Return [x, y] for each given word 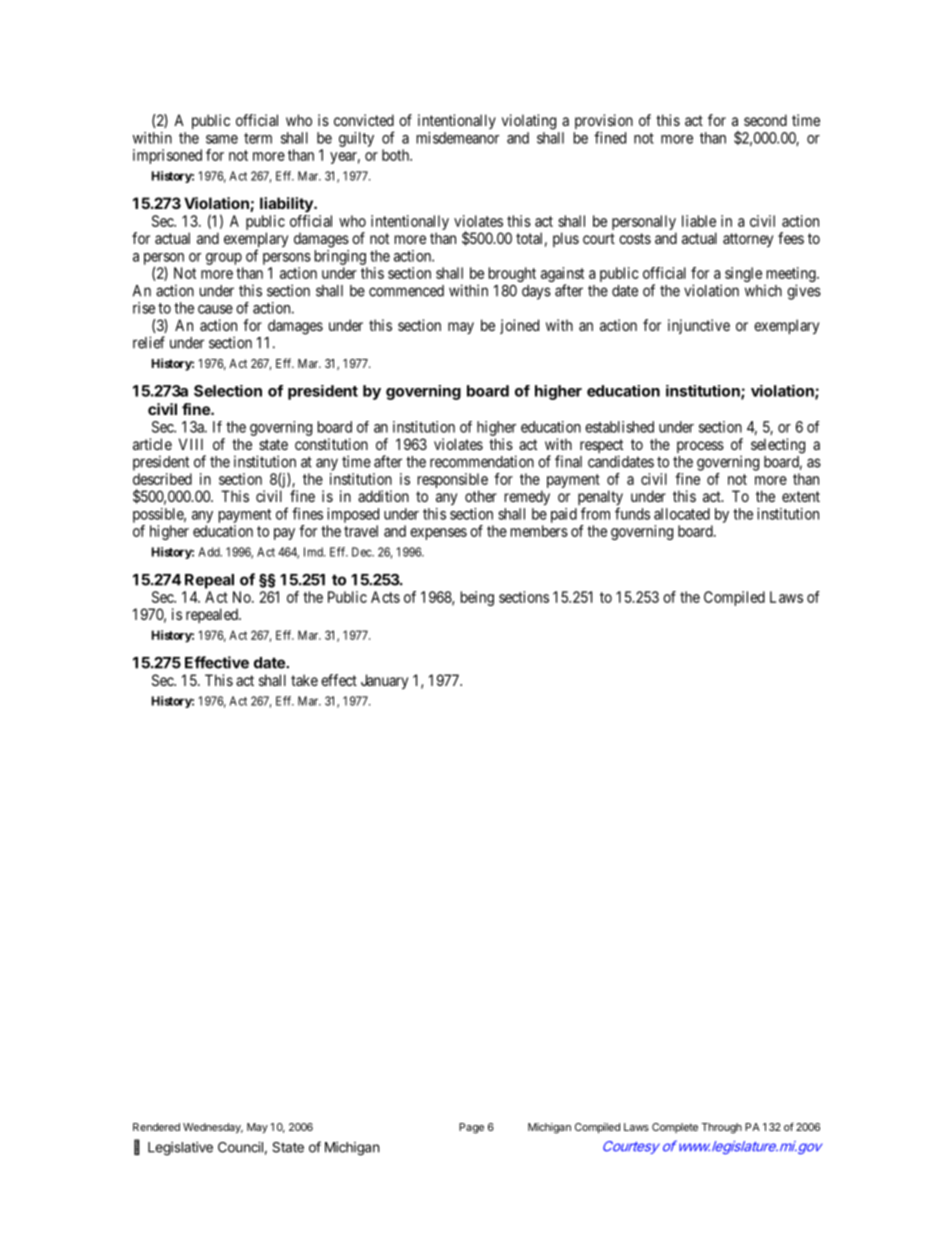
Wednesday [213, 1128]
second [765, 120]
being [477, 598]
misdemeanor [458, 138]
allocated [682, 514]
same [222, 139]
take [304, 680]
